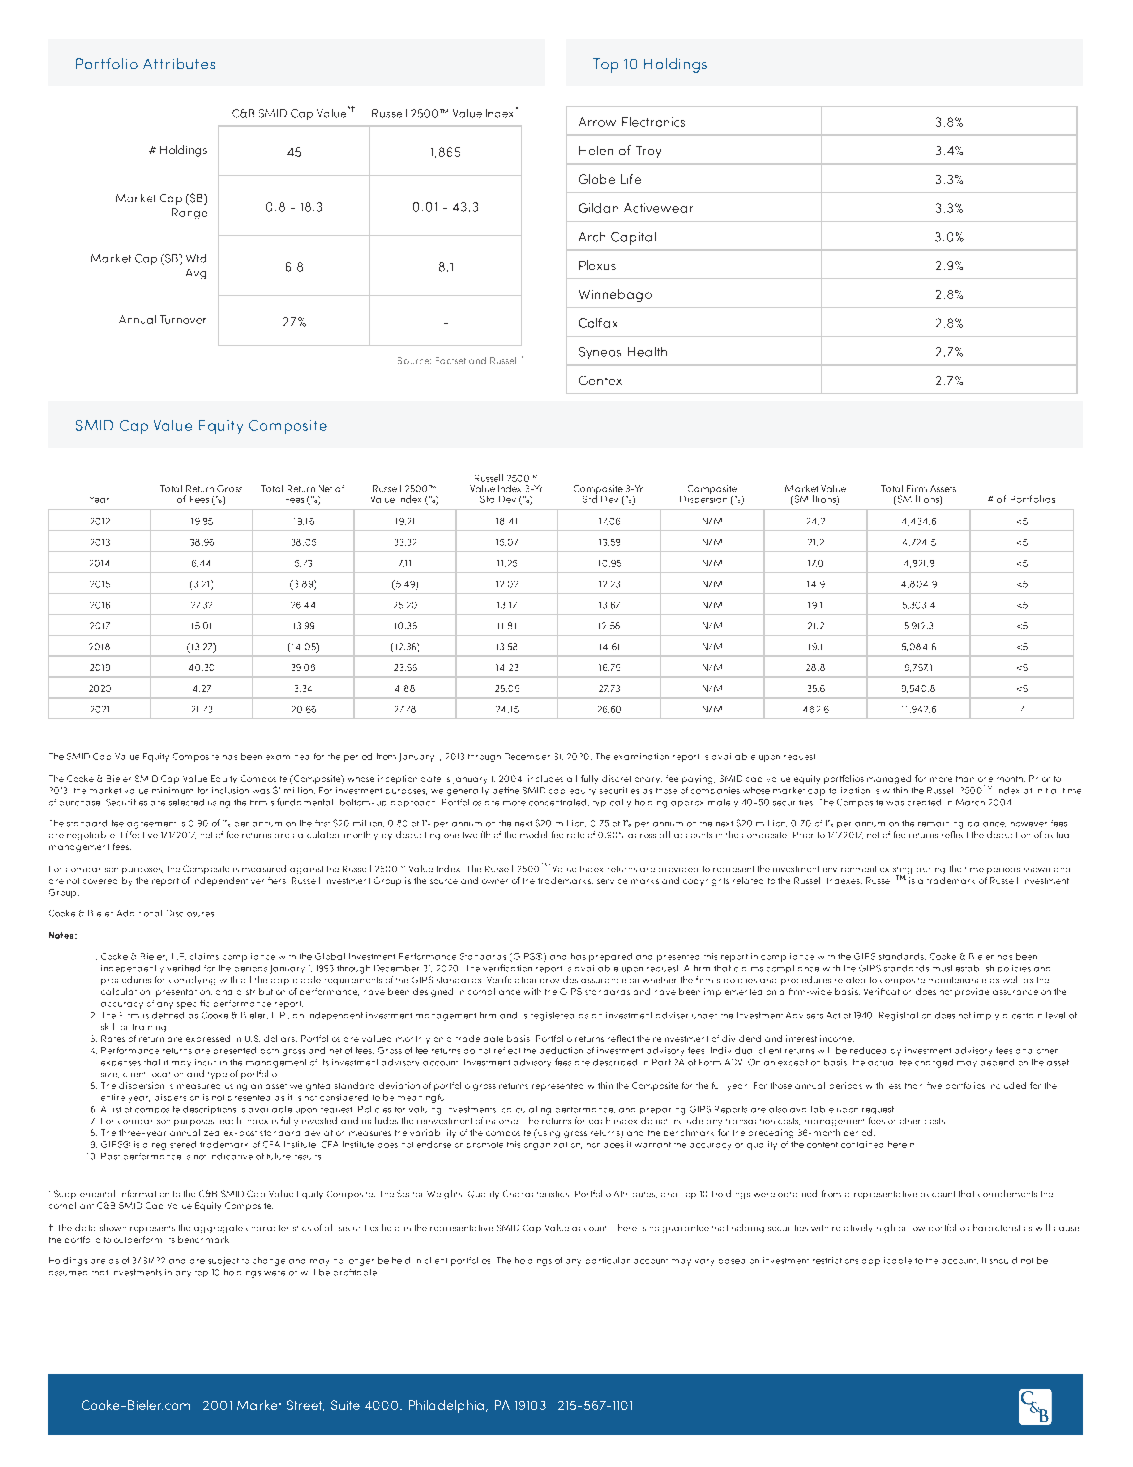  I want to click on discretionary, so click(632, 779).
